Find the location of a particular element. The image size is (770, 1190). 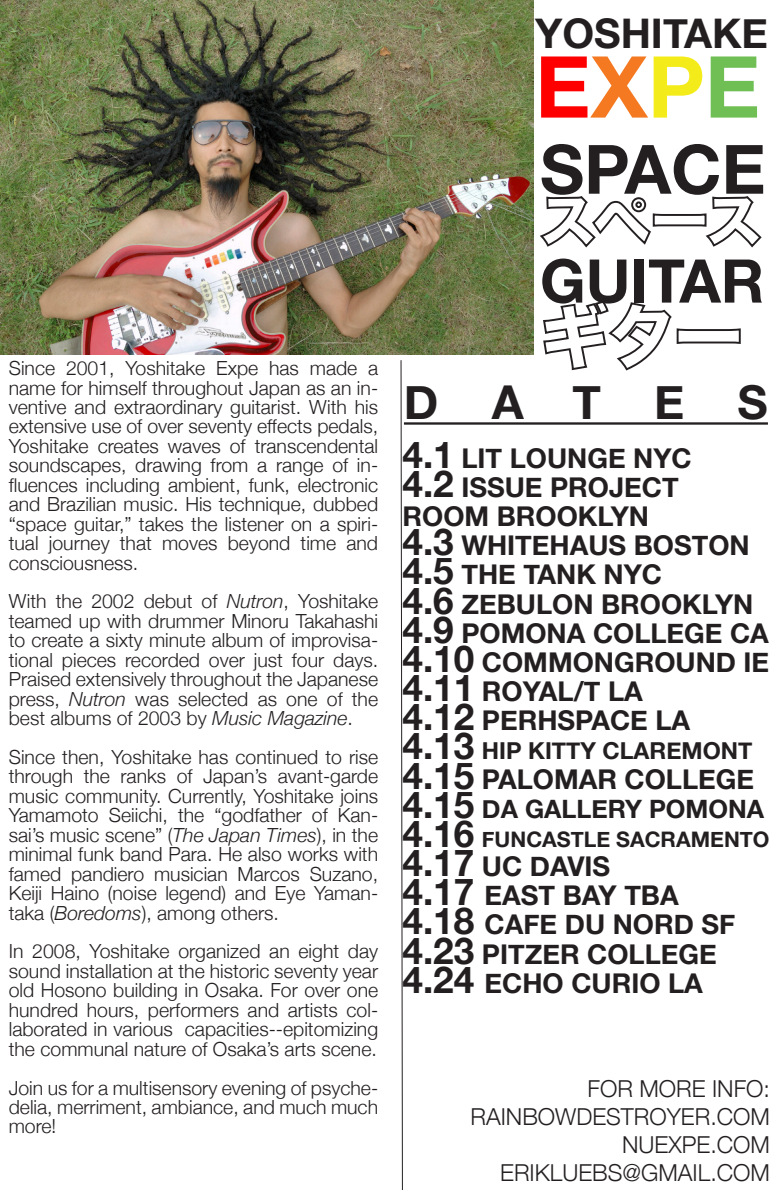

days is located at coordinates (354, 662).
